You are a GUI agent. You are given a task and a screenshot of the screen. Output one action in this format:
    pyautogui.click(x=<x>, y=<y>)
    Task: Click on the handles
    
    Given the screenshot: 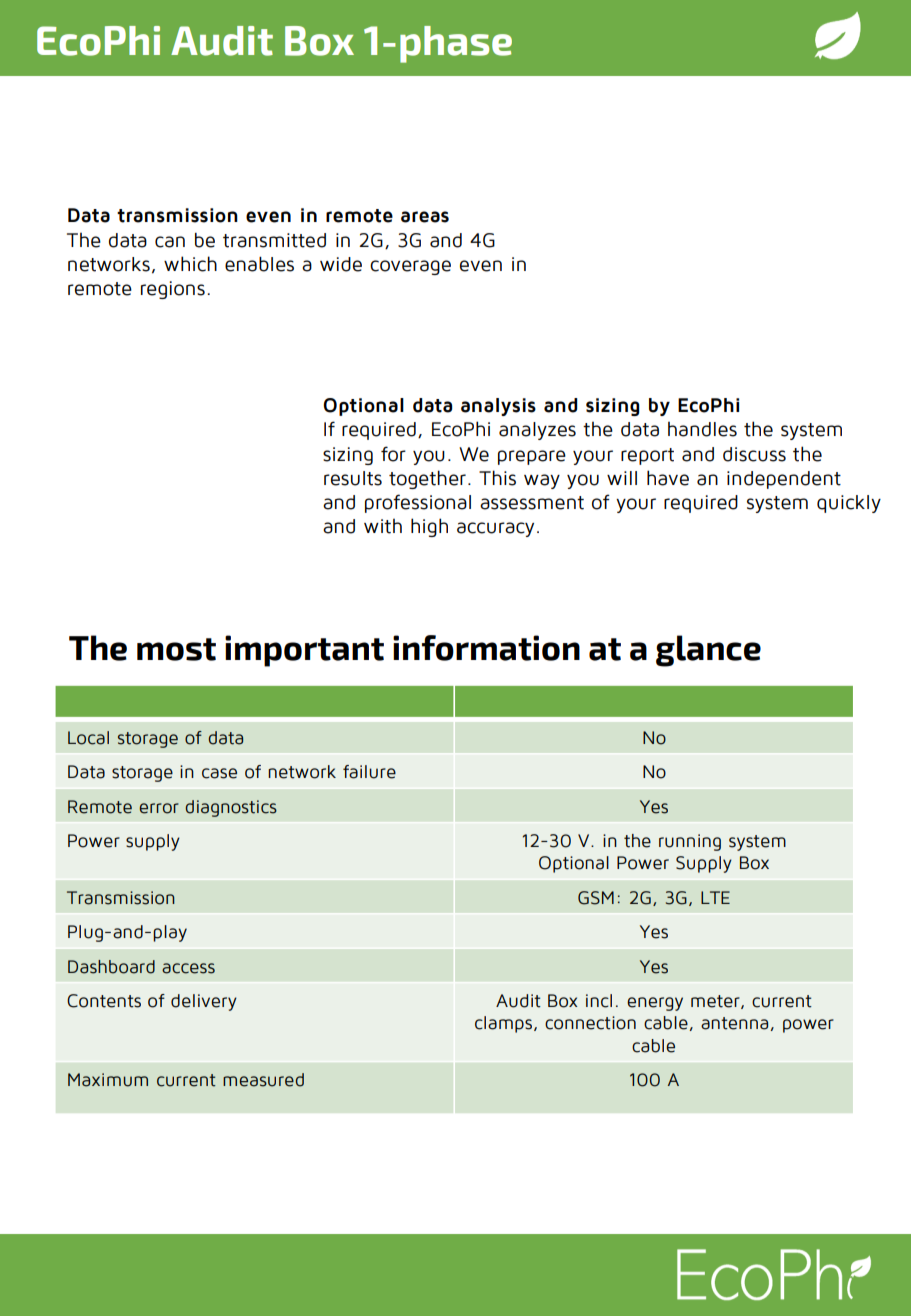 What is the action you would take?
    pyautogui.click(x=702, y=429)
